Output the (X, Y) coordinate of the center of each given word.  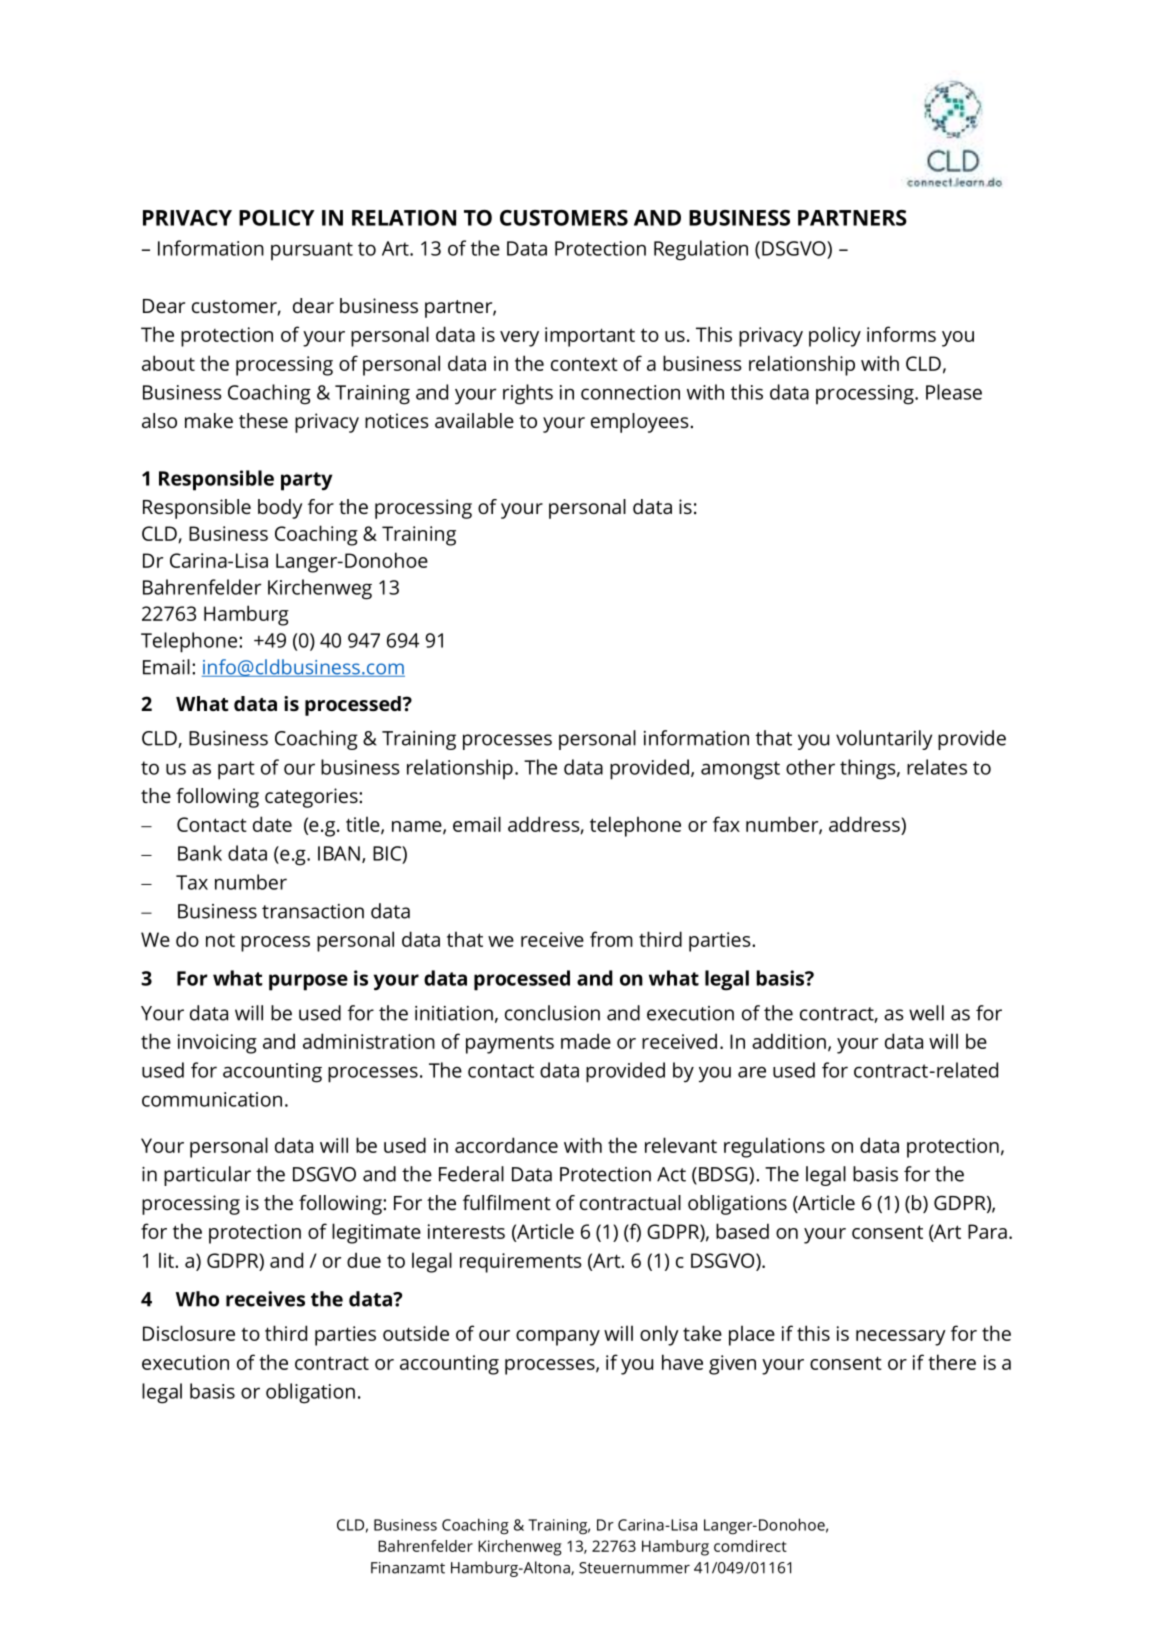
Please (954, 392)
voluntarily (884, 740)
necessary (901, 1338)
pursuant (312, 251)
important (590, 337)
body (280, 509)
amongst (740, 770)
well (926, 1013)
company (558, 1338)
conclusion (552, 1013)
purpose (308, 982)
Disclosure (189, 1333)
